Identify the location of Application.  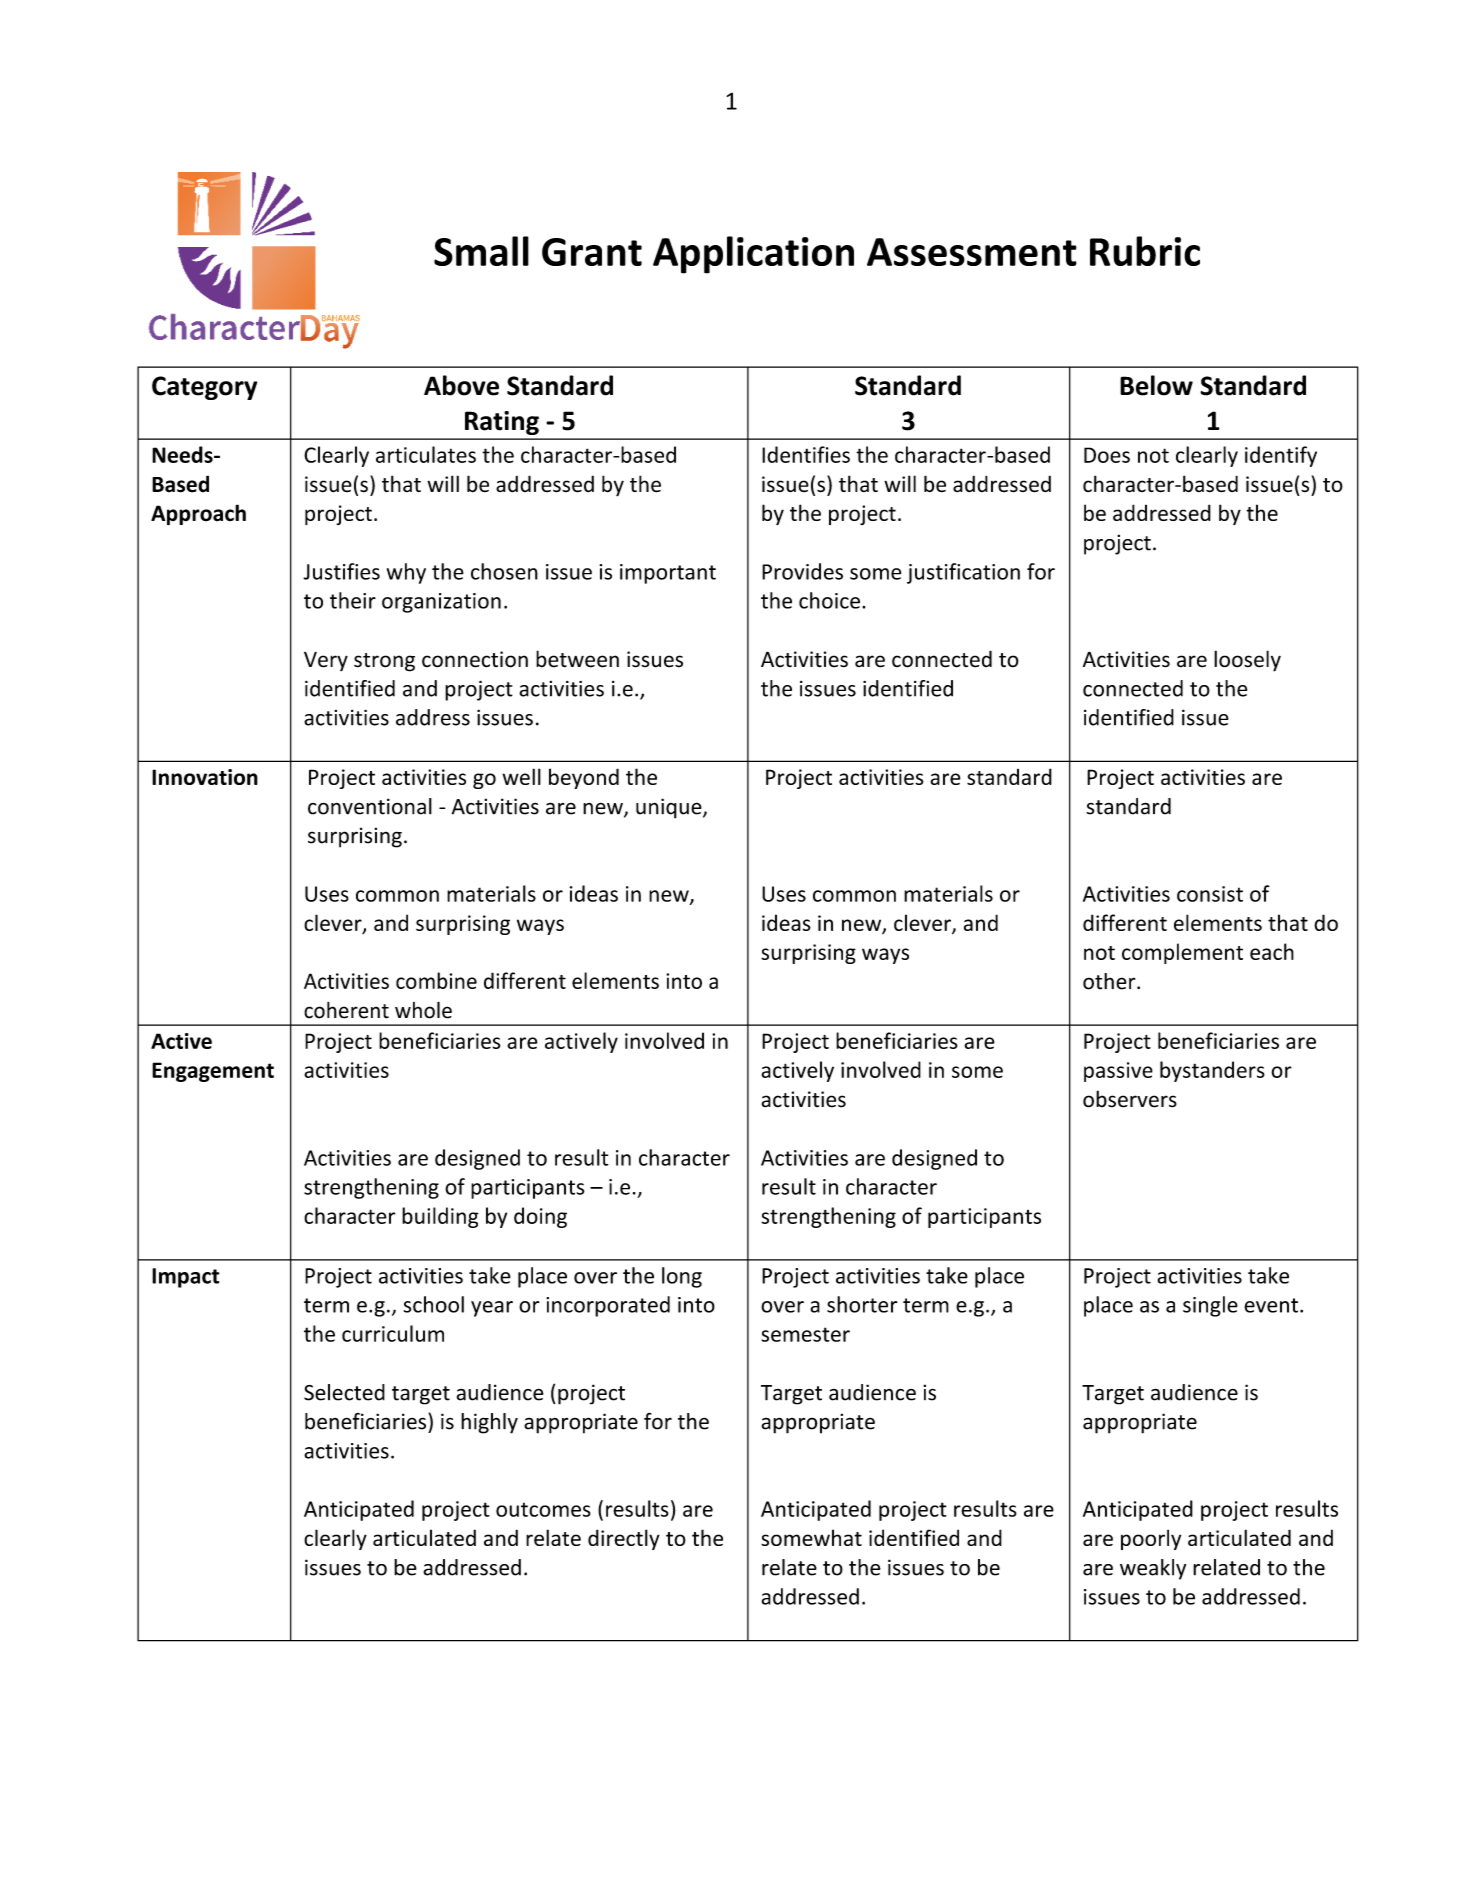
(753, 255).
